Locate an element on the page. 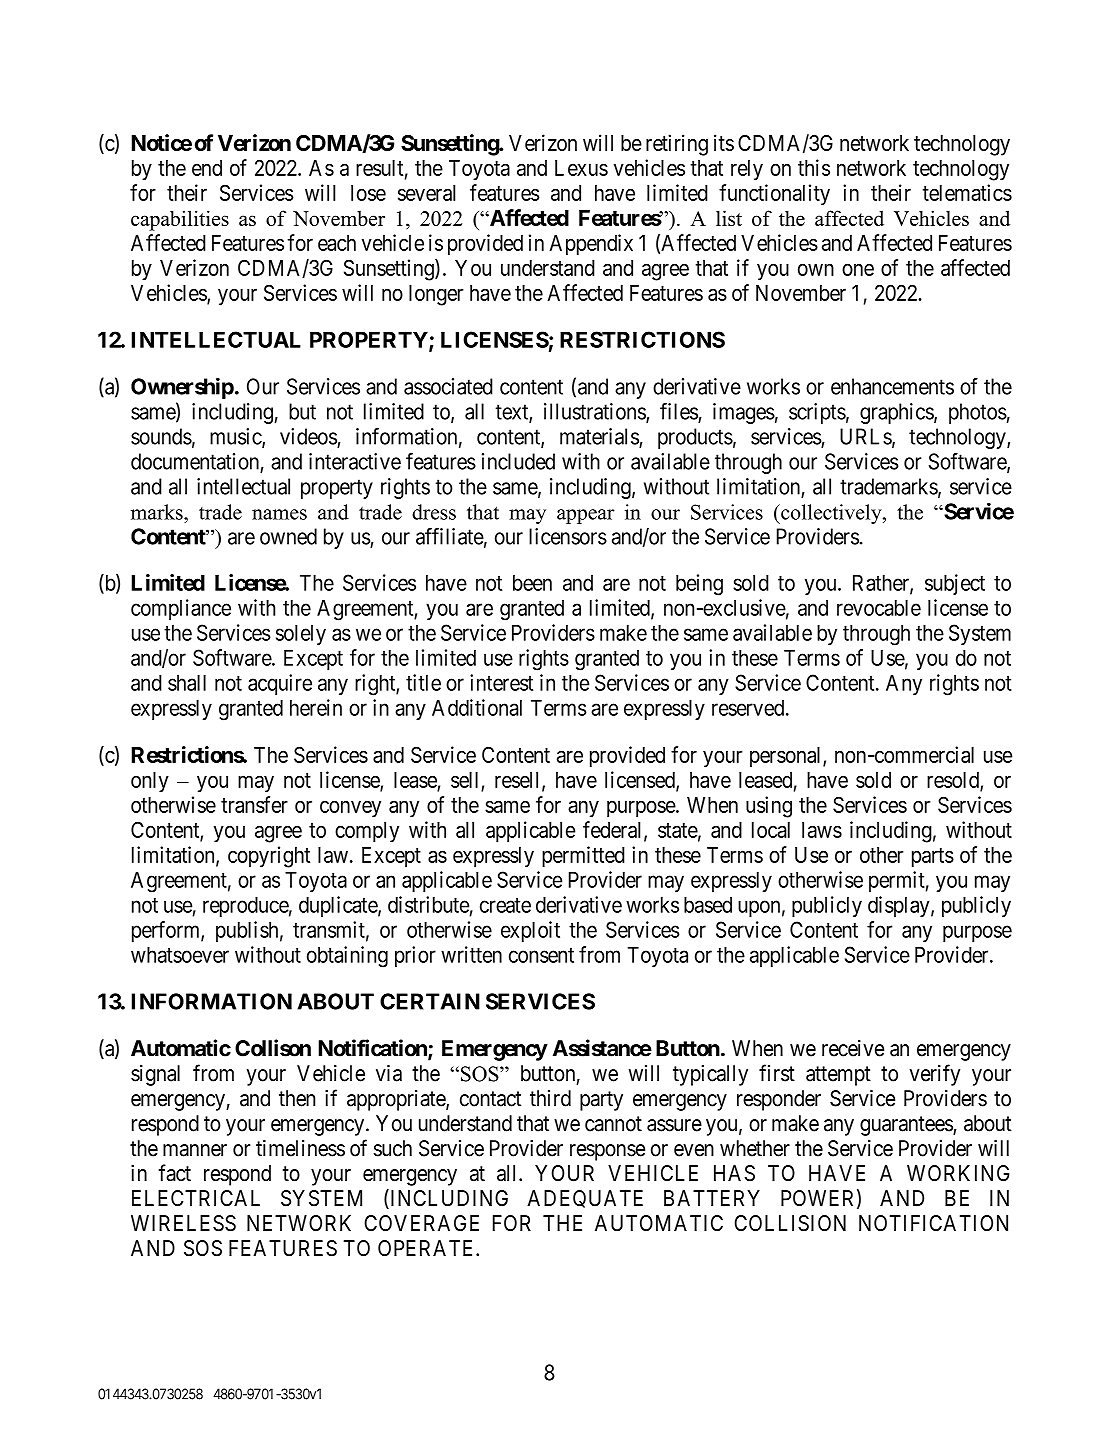 This image has width=1108, height=1434. COLLISION is located at coordinates (790, 1223).
